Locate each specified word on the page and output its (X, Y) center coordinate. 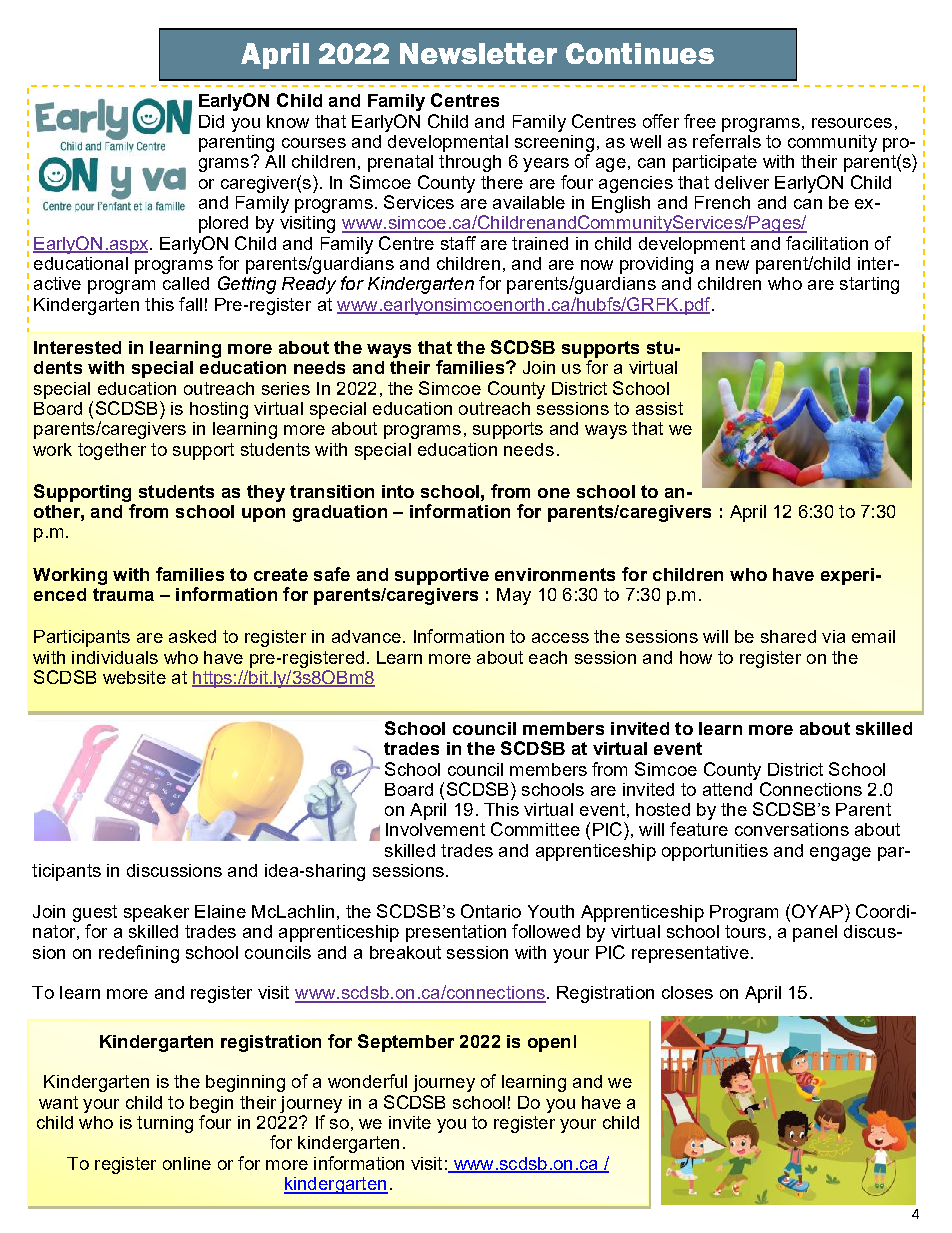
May (514, 596)
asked (192, 636)
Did (211, 121)
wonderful (367, 1081)
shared (788, 636)
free (700, 121)
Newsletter (478, 53)
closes (687, 992)
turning (165, 1124)
